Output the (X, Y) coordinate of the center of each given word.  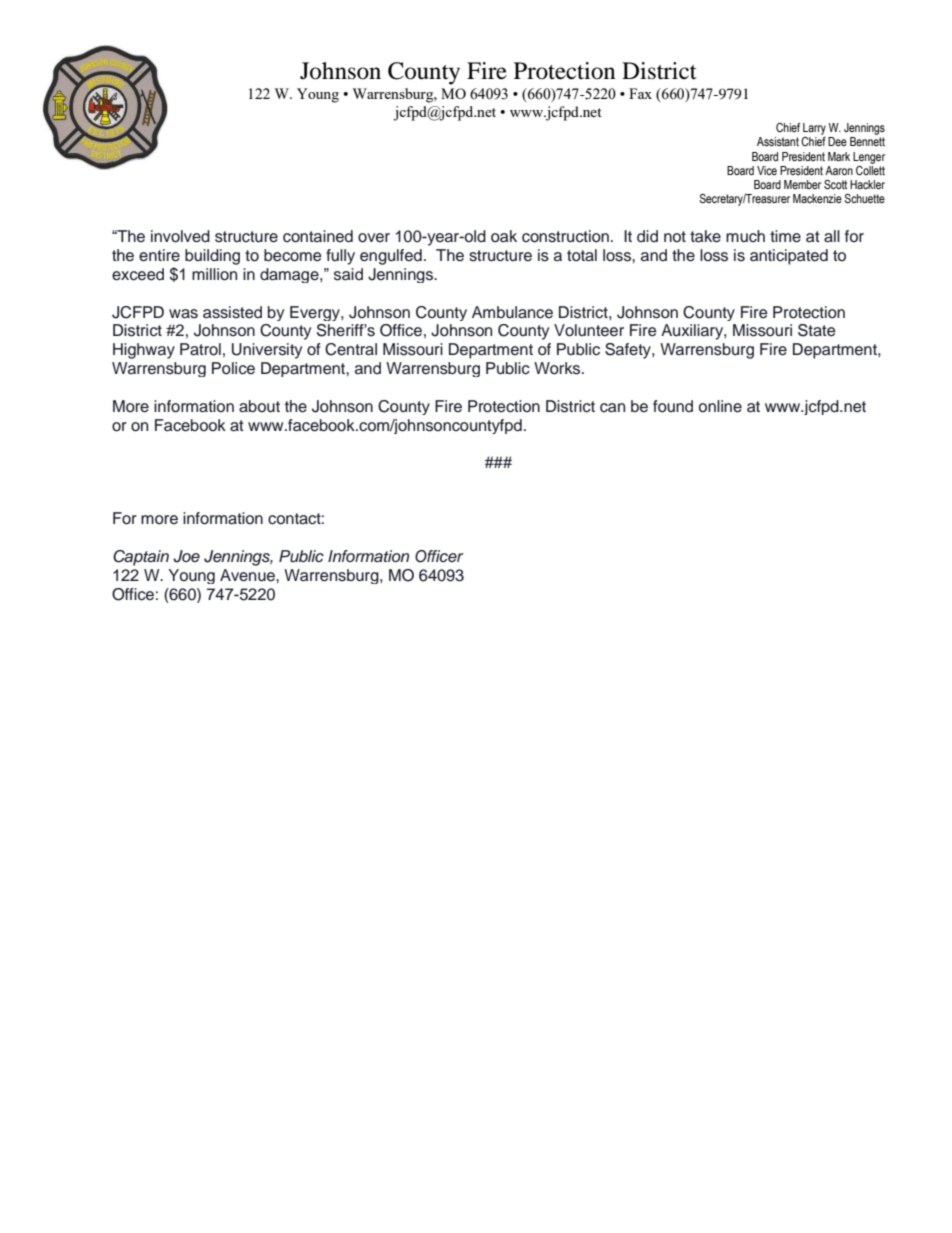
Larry (814, 129)
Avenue (248, 575)
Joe (186, 556)
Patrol (200, 349)
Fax (640, 93)
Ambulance (512, 312)
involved (180, 236)
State (817, 330)
